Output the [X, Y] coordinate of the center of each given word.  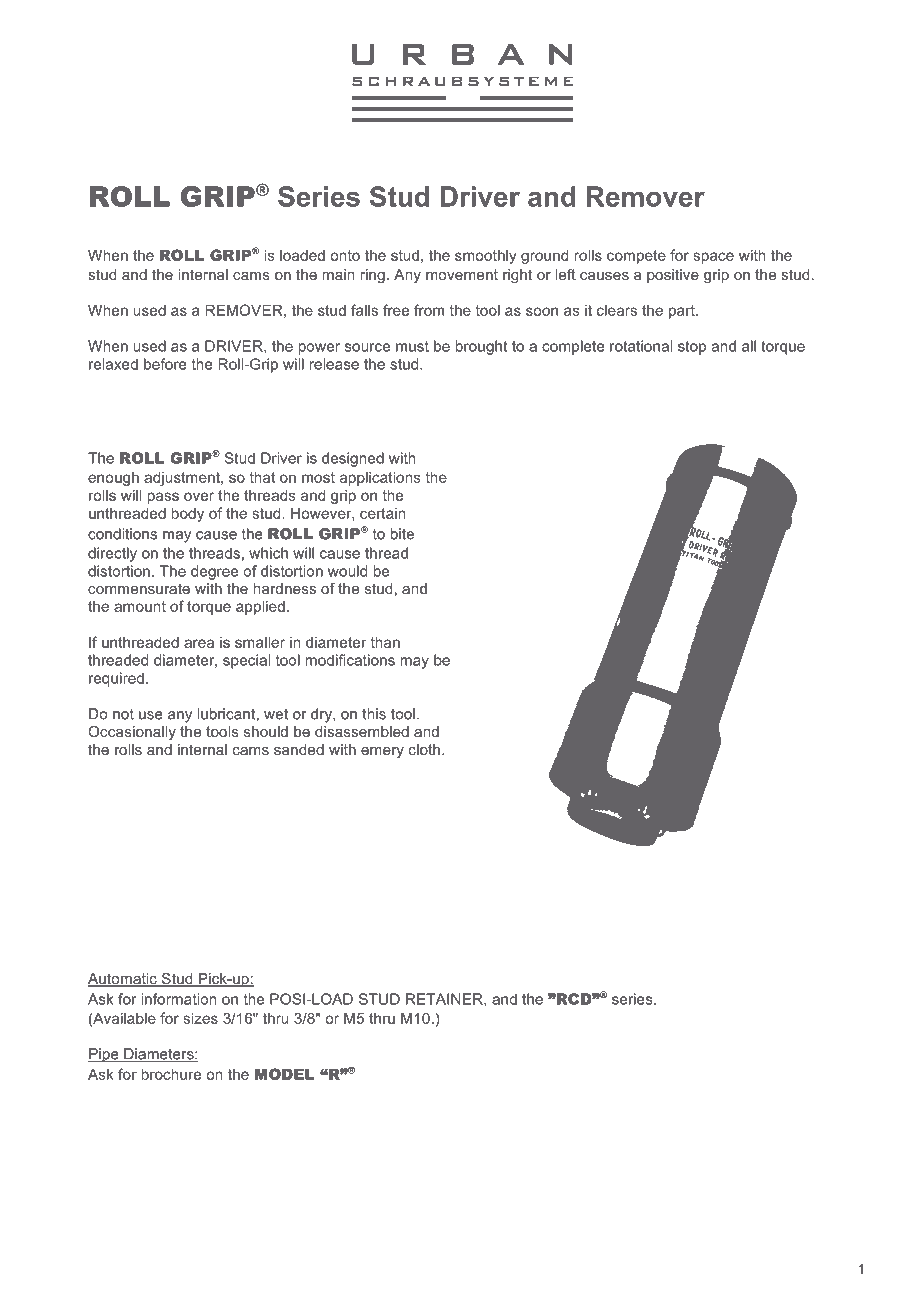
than [385, 642]
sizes [200, 1018]
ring [372, 276]
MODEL [285, 1074]
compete [636, 257]
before [165, 364]
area [199, 643]
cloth [424, 749]
